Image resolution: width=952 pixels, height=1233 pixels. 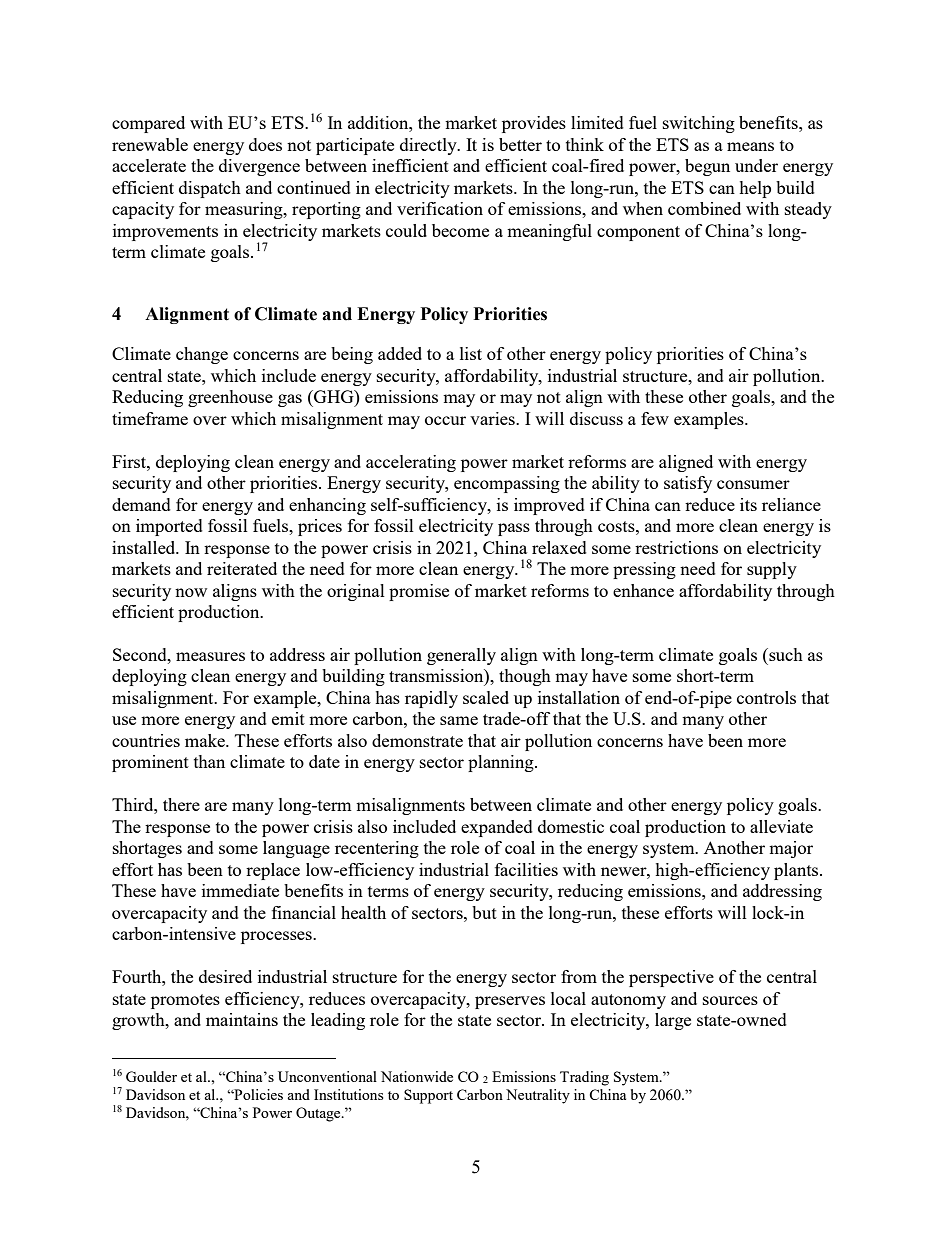 What do you see at coordinates (461, 656) in the image?
I see `generally` at bounding box center [461, 656].
